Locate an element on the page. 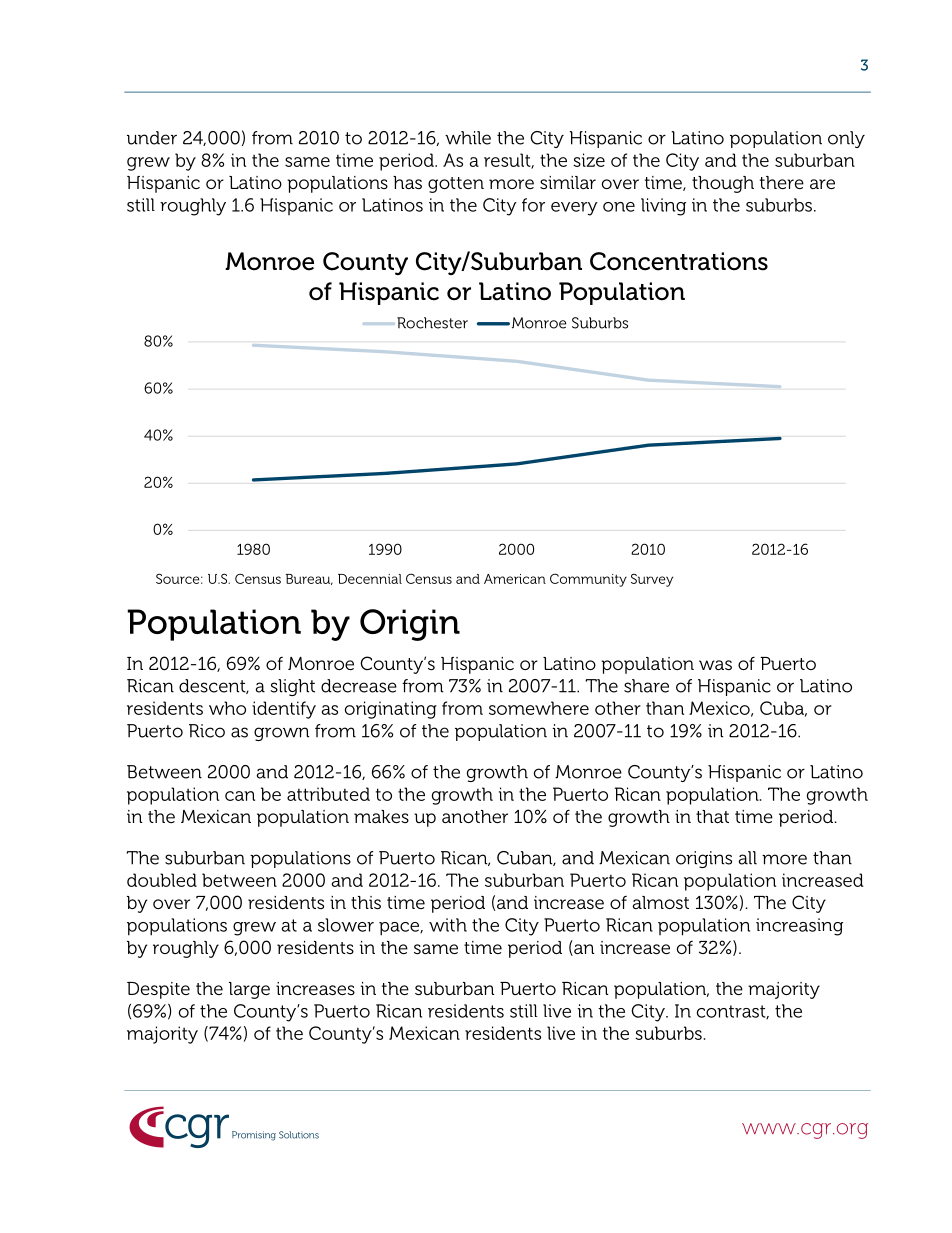  increasing is located at coordinates (799, 927).
